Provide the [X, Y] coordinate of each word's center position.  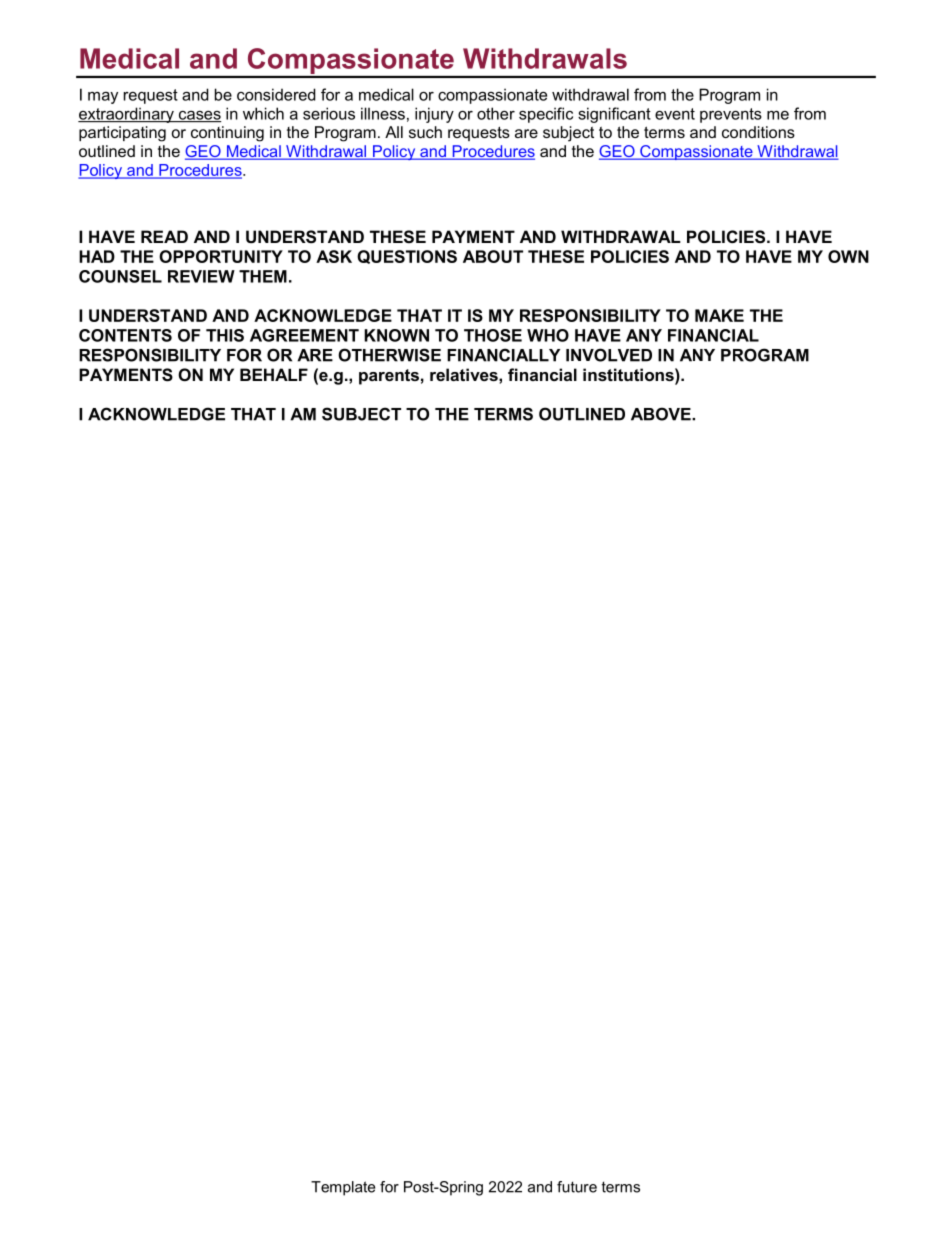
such [425, 132]
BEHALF [274, 374]
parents [389, 377]
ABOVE [662, 414]
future [577, 1187]
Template [343, 1188]
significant [614, 115]
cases [198, 116]
